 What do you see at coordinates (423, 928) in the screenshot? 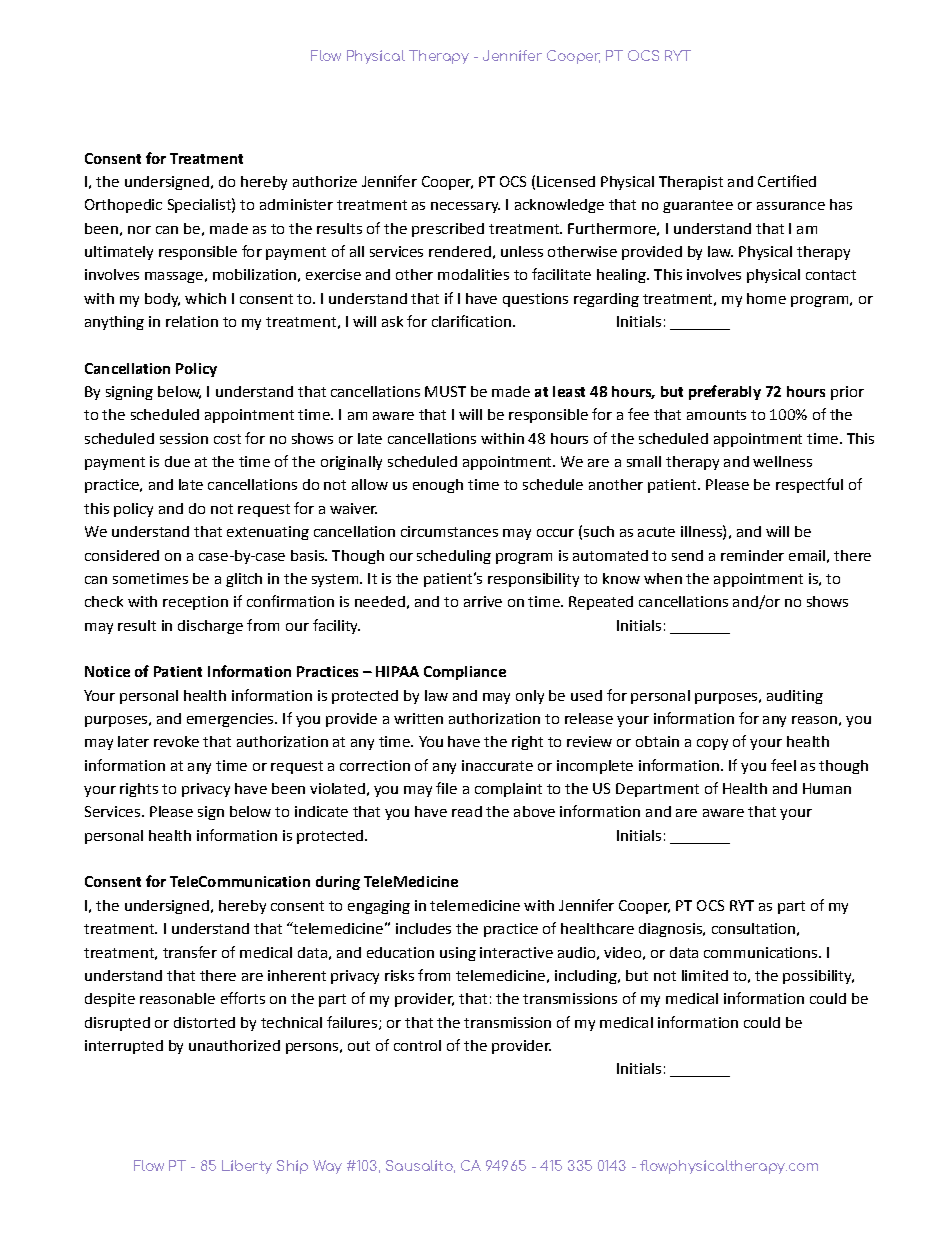
I see `includes` at bounding box center [423, 928].
